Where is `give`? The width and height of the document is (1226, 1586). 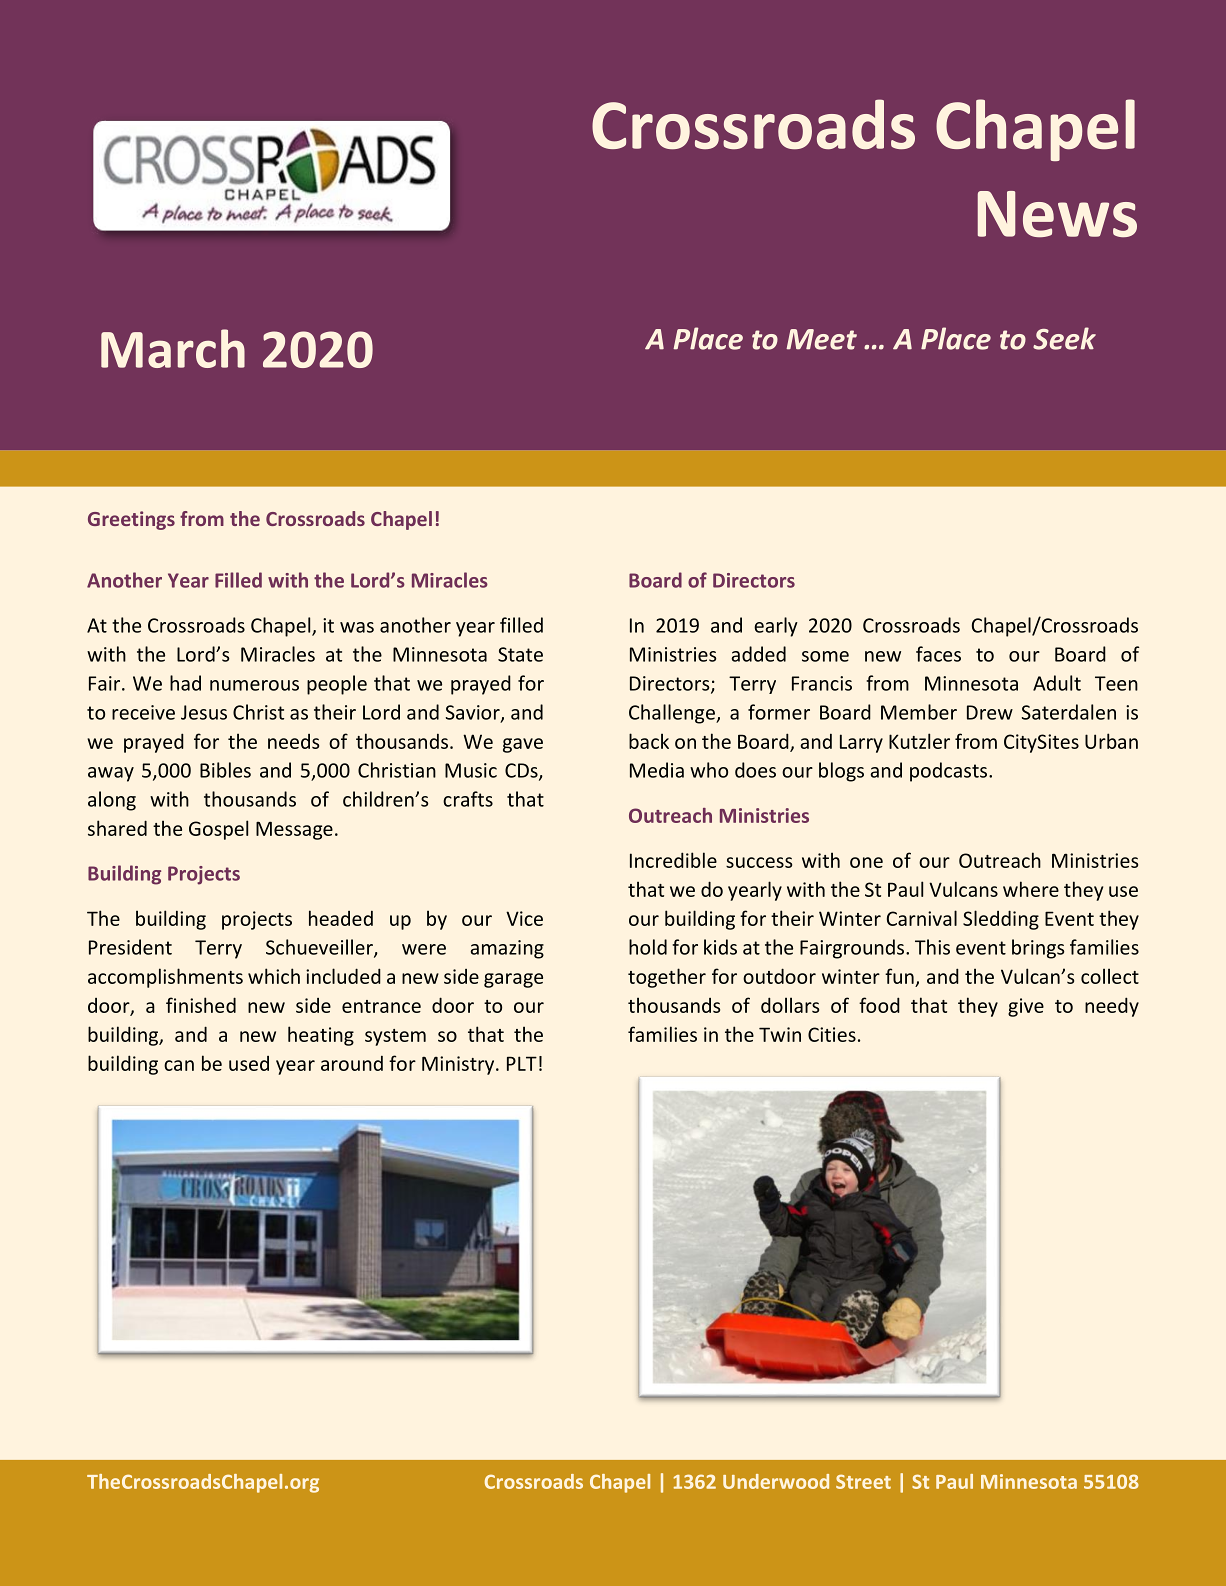
give is located at coordinates (1026, 1007).
